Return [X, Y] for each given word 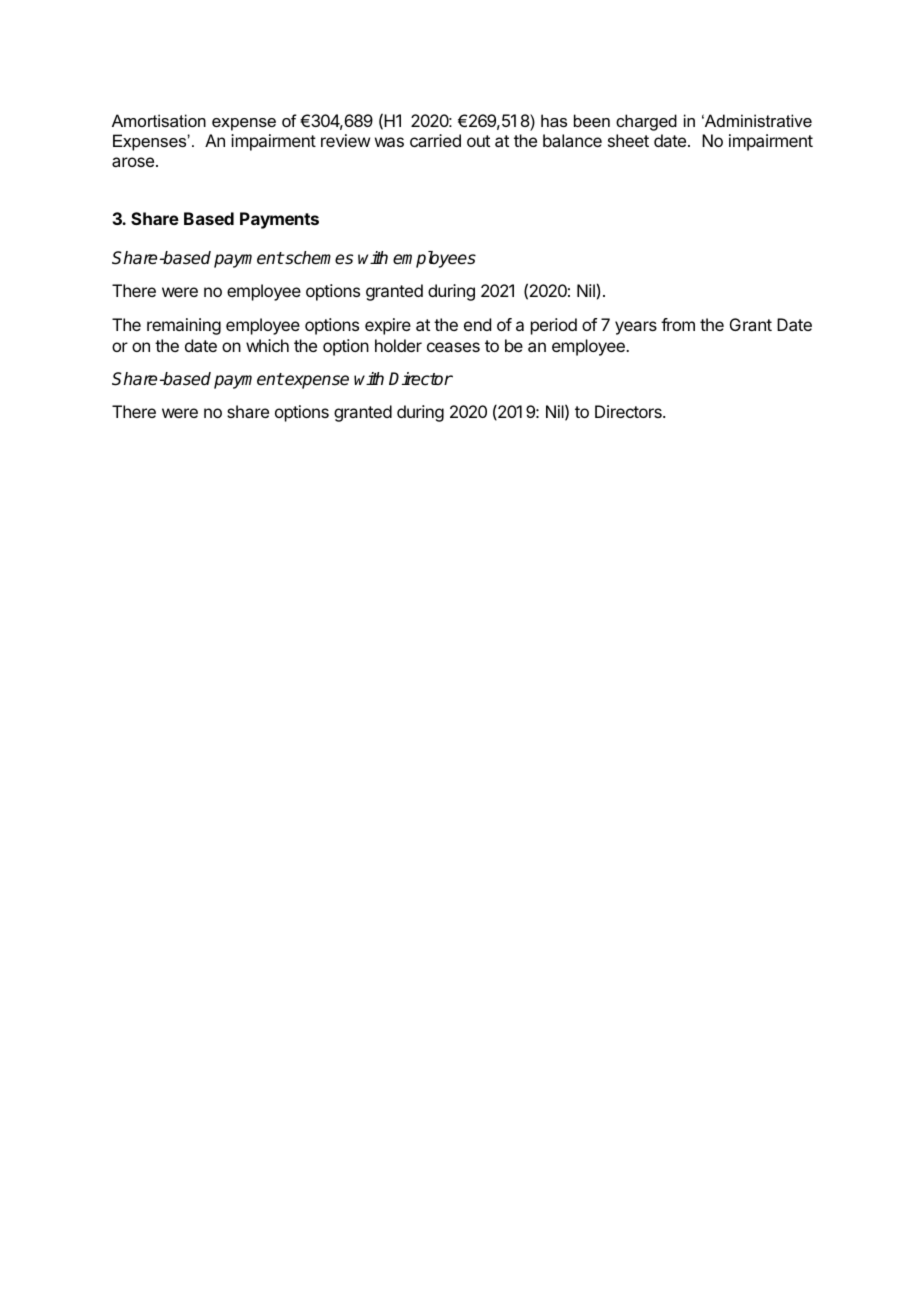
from [678, 324]
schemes [318, 258]
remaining [184, 326]
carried [435, 140]
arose [133, 162]
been [592, 120]
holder [398, 345]
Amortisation [159, 120]
